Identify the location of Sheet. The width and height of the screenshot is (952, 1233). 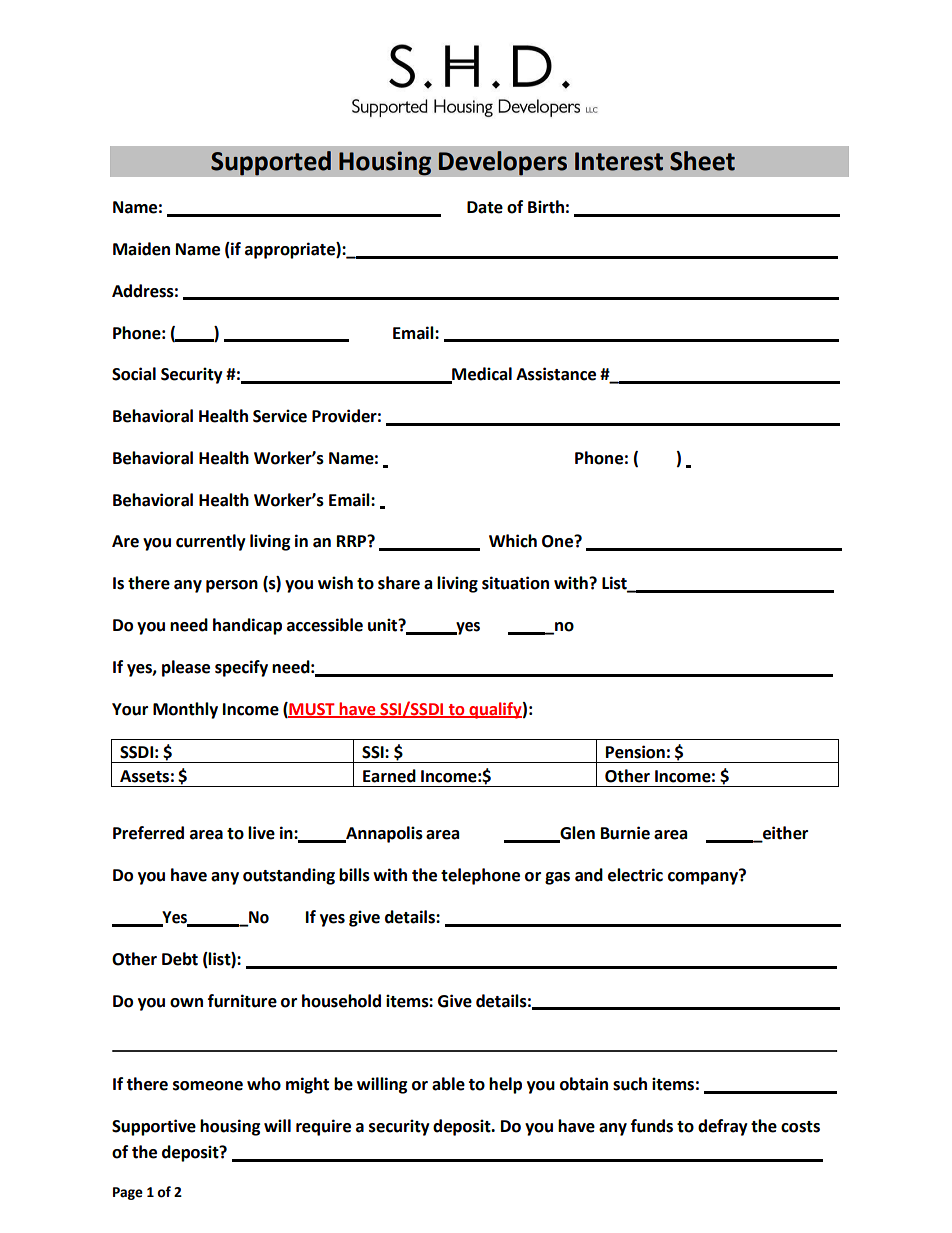
(702, 161).
